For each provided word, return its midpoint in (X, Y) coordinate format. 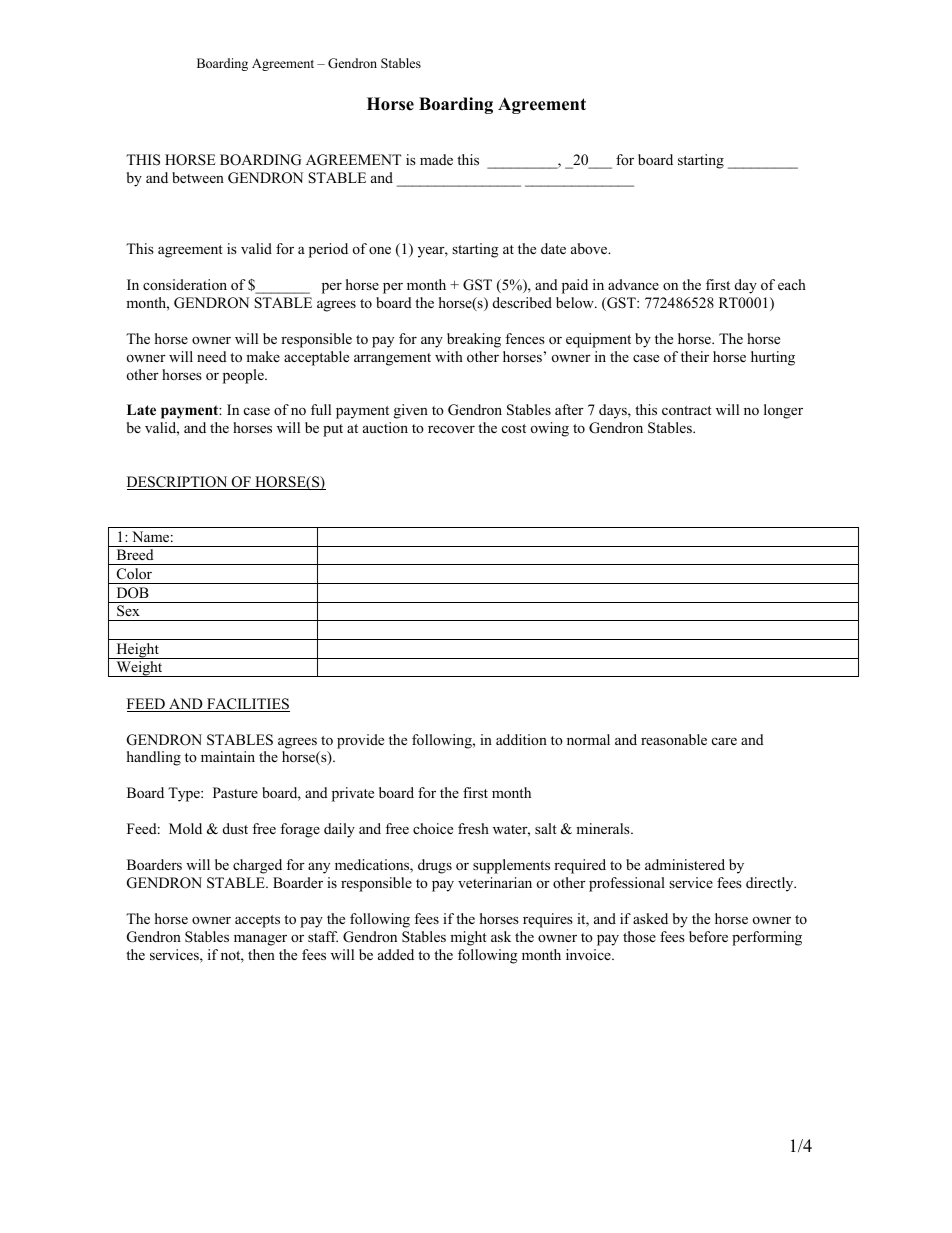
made (436, 159)
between (198, 177)
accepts (257, 921)
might (468, 938)
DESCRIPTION (178, 483)
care (724, 741)
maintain (228, 756)
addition (521, 739)
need (212, 356)
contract (687, 410)
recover (451, 429)
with (449, 356)
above (590, 248)
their (695, 356)
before (708, 936)
